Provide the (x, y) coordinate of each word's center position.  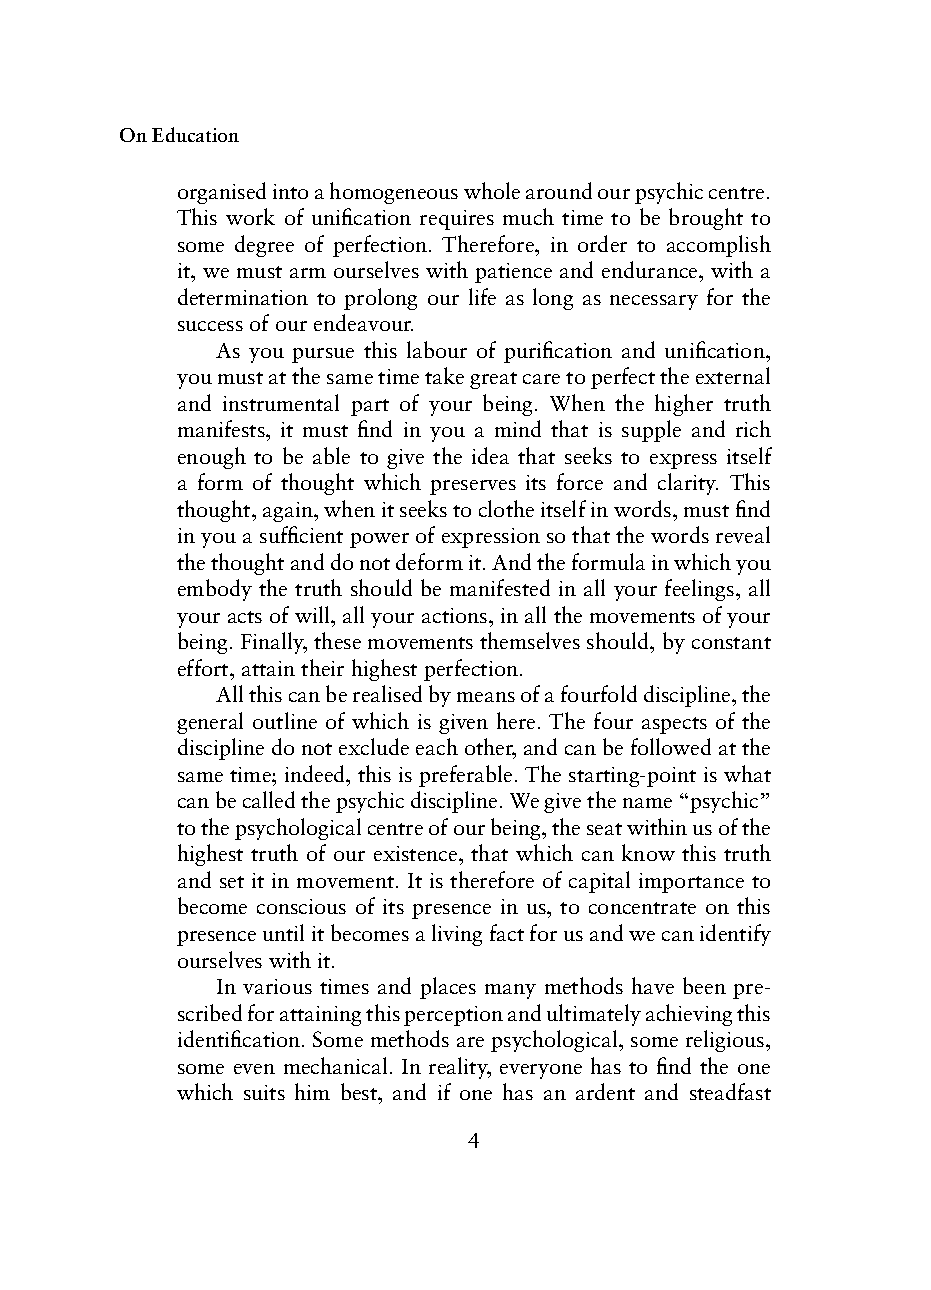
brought (706, 219)
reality (459, 1068)
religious (726, 1041)
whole (492, 190)
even (254, 1069)
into (290, 191)
